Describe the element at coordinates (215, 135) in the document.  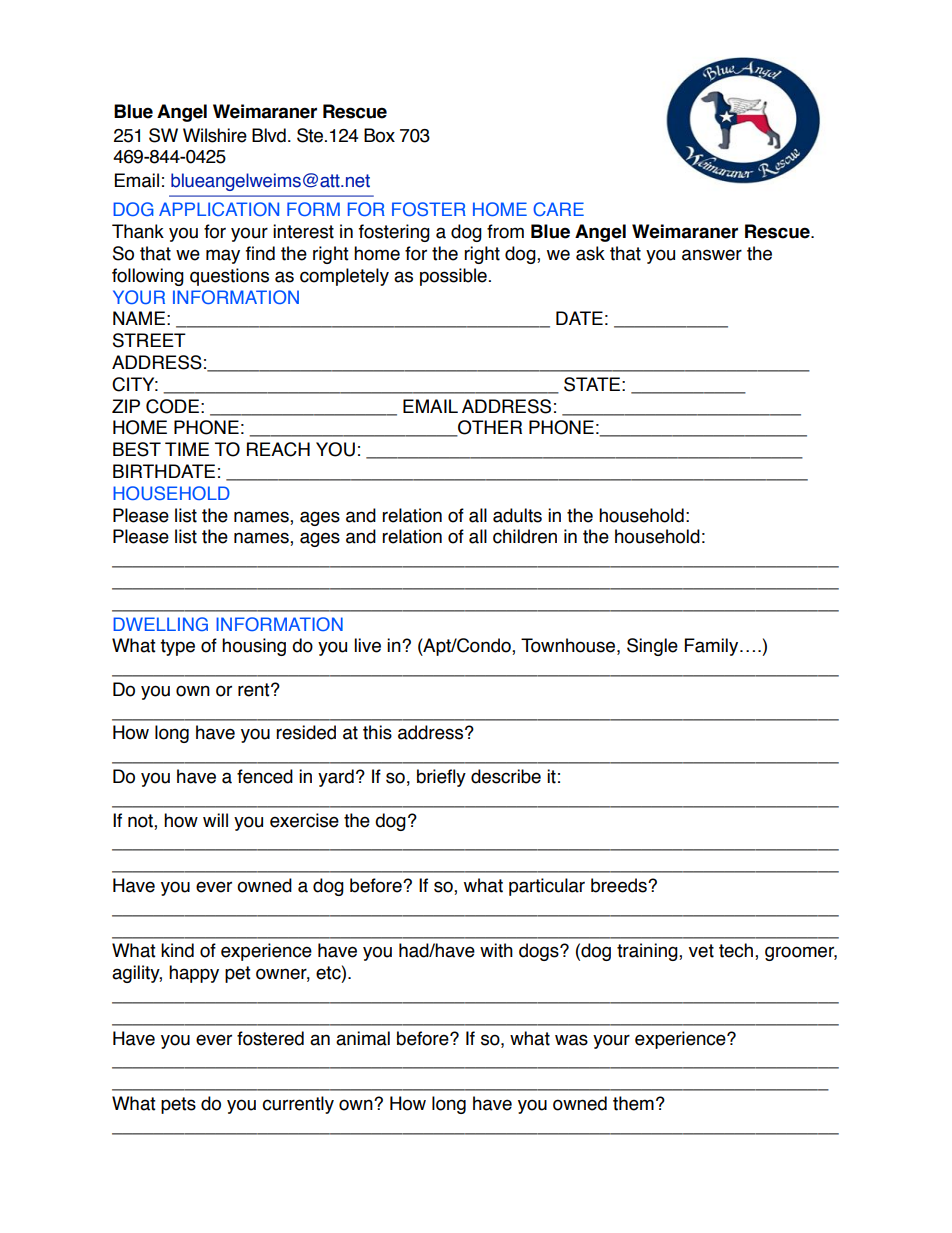
I see `Wilshire` at that location.
